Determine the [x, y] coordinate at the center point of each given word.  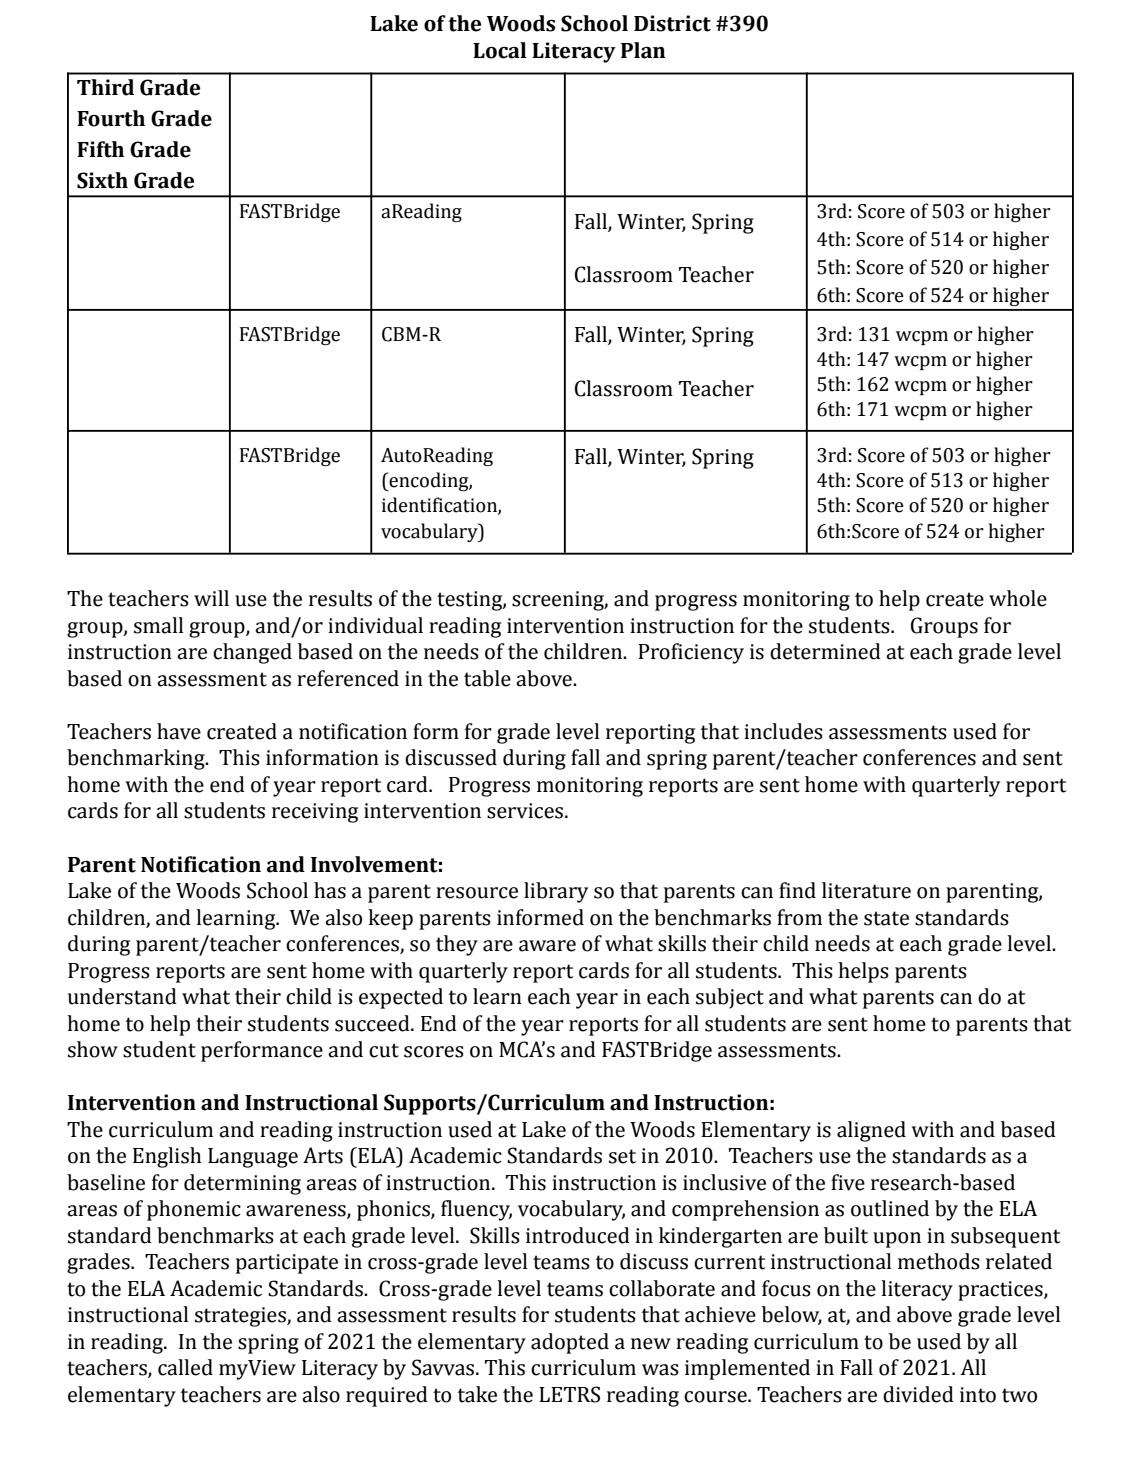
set [622, 1156]
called [185, 1367]
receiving [315, 813]
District [672, 23]
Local [499, 50]
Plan [643, 50]
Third [105, 87]
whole [1018, 598]
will [211, 598]
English [167, 1157]
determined [825, 651]
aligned [871, 1131]
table [487, 678]
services [526, 811]
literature [866, 890]
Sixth [102, 180]
